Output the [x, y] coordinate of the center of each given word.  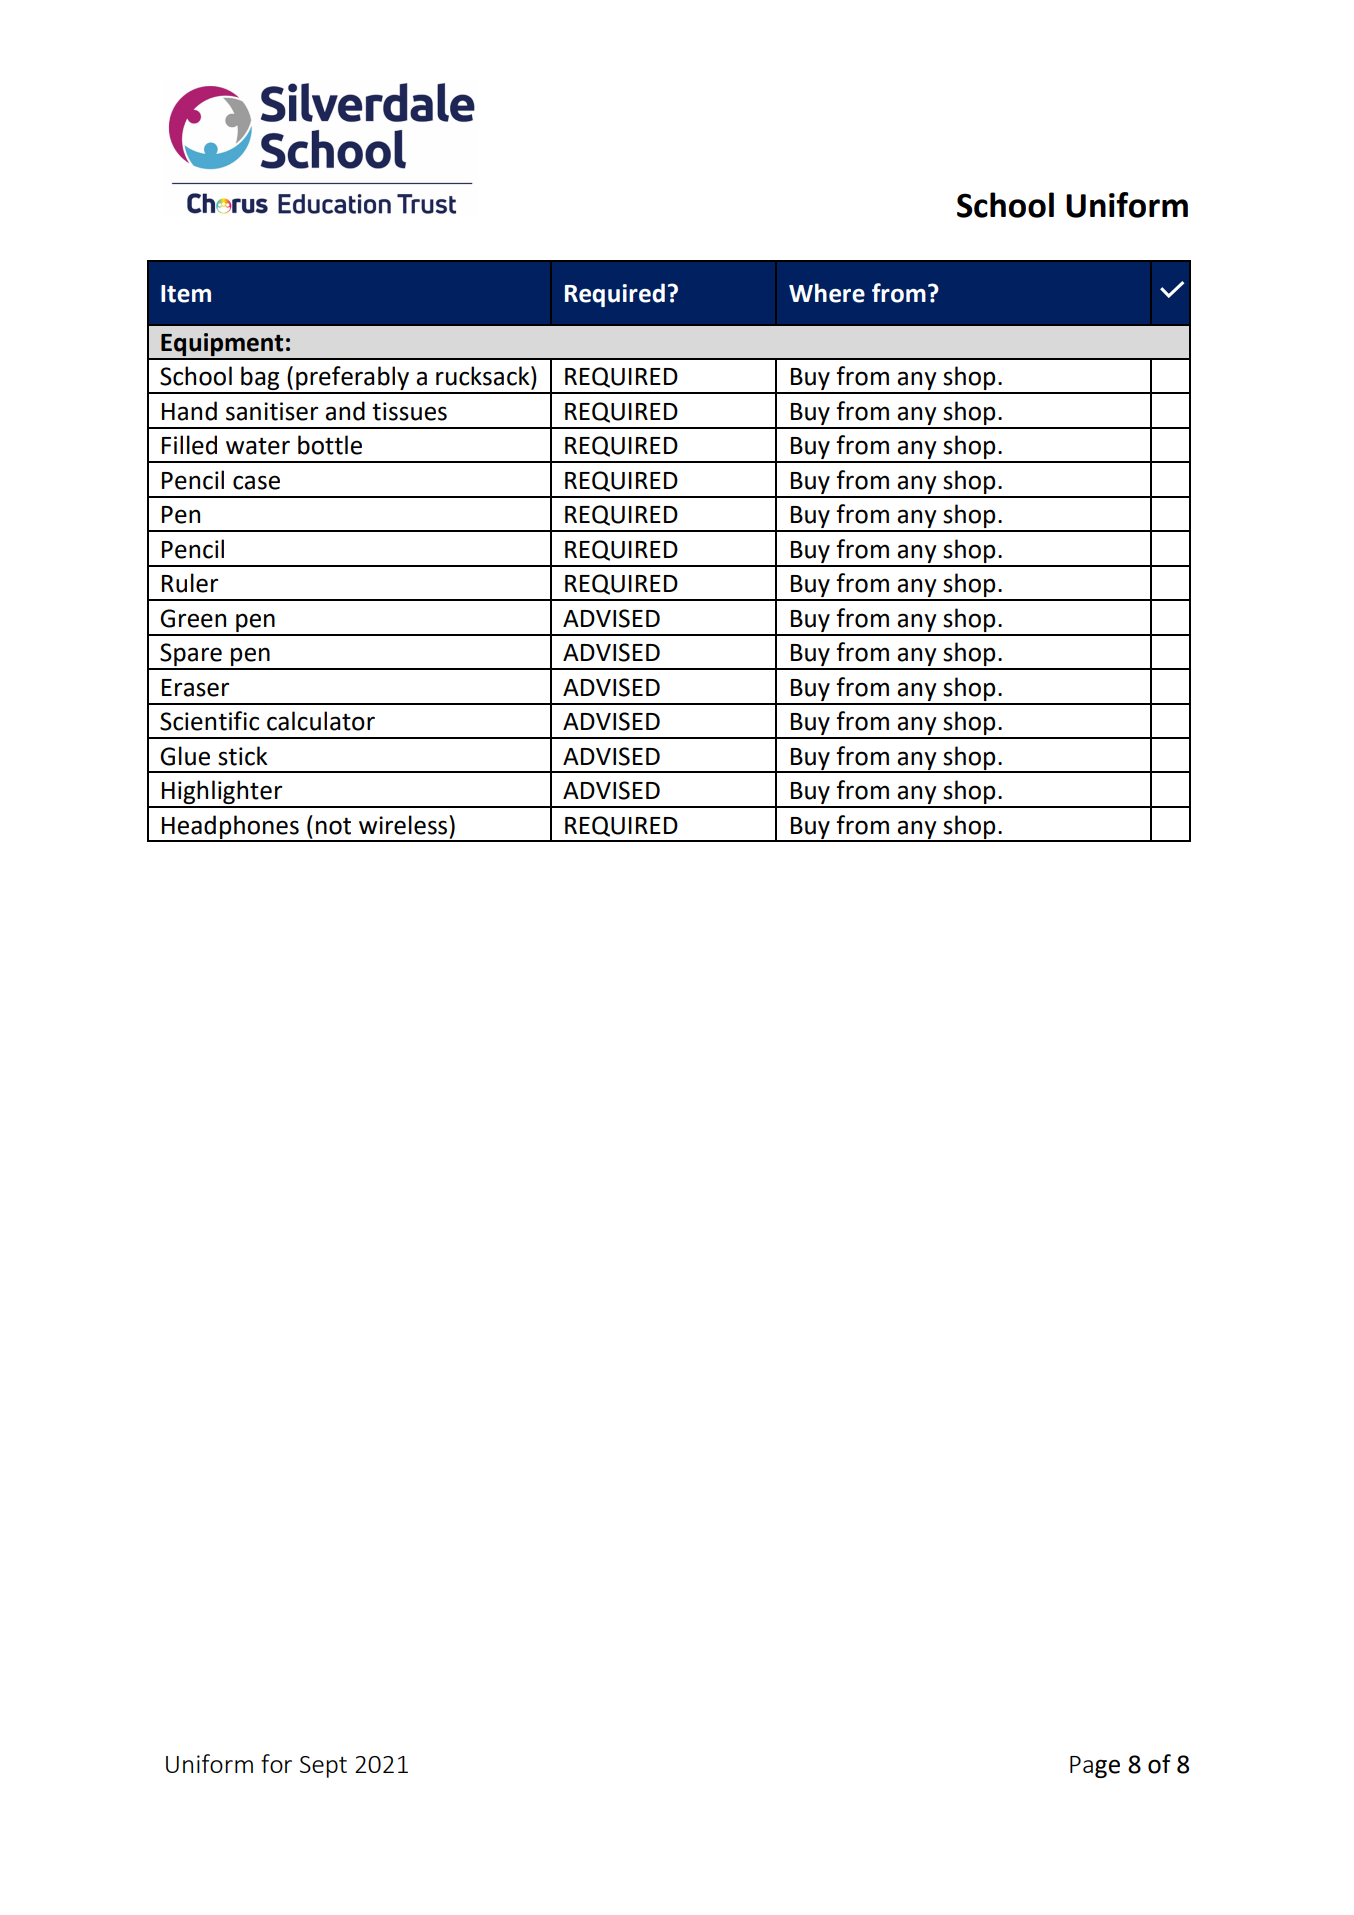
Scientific [209, 721]
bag [260, 379]
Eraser [195, 688]
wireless [404, 825]
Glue [185, 756]
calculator [321, 721]
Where [827, 293]
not [333, 826]
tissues [409, 411]
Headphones [230, 828]
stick [243, 756]
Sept [323, 1767]
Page [1095, 1767]
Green [193, 618]
